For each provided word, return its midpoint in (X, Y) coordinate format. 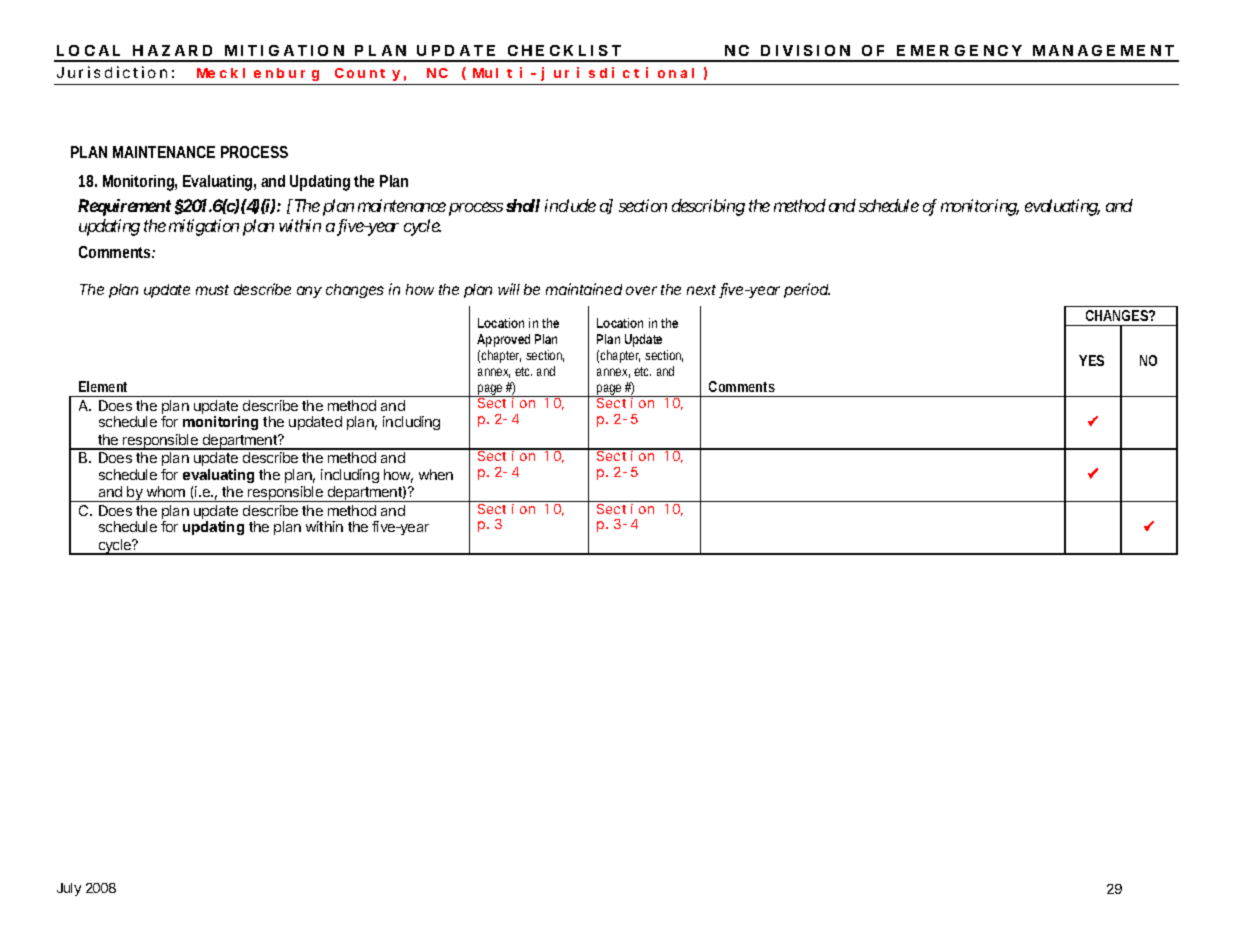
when (436, 474)
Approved (503, 340)
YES (1091, 360)
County (367, 74)
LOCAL (88, 50)
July (69, 889)
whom (166, 491)
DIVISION (805, 50)
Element (103, 386)
